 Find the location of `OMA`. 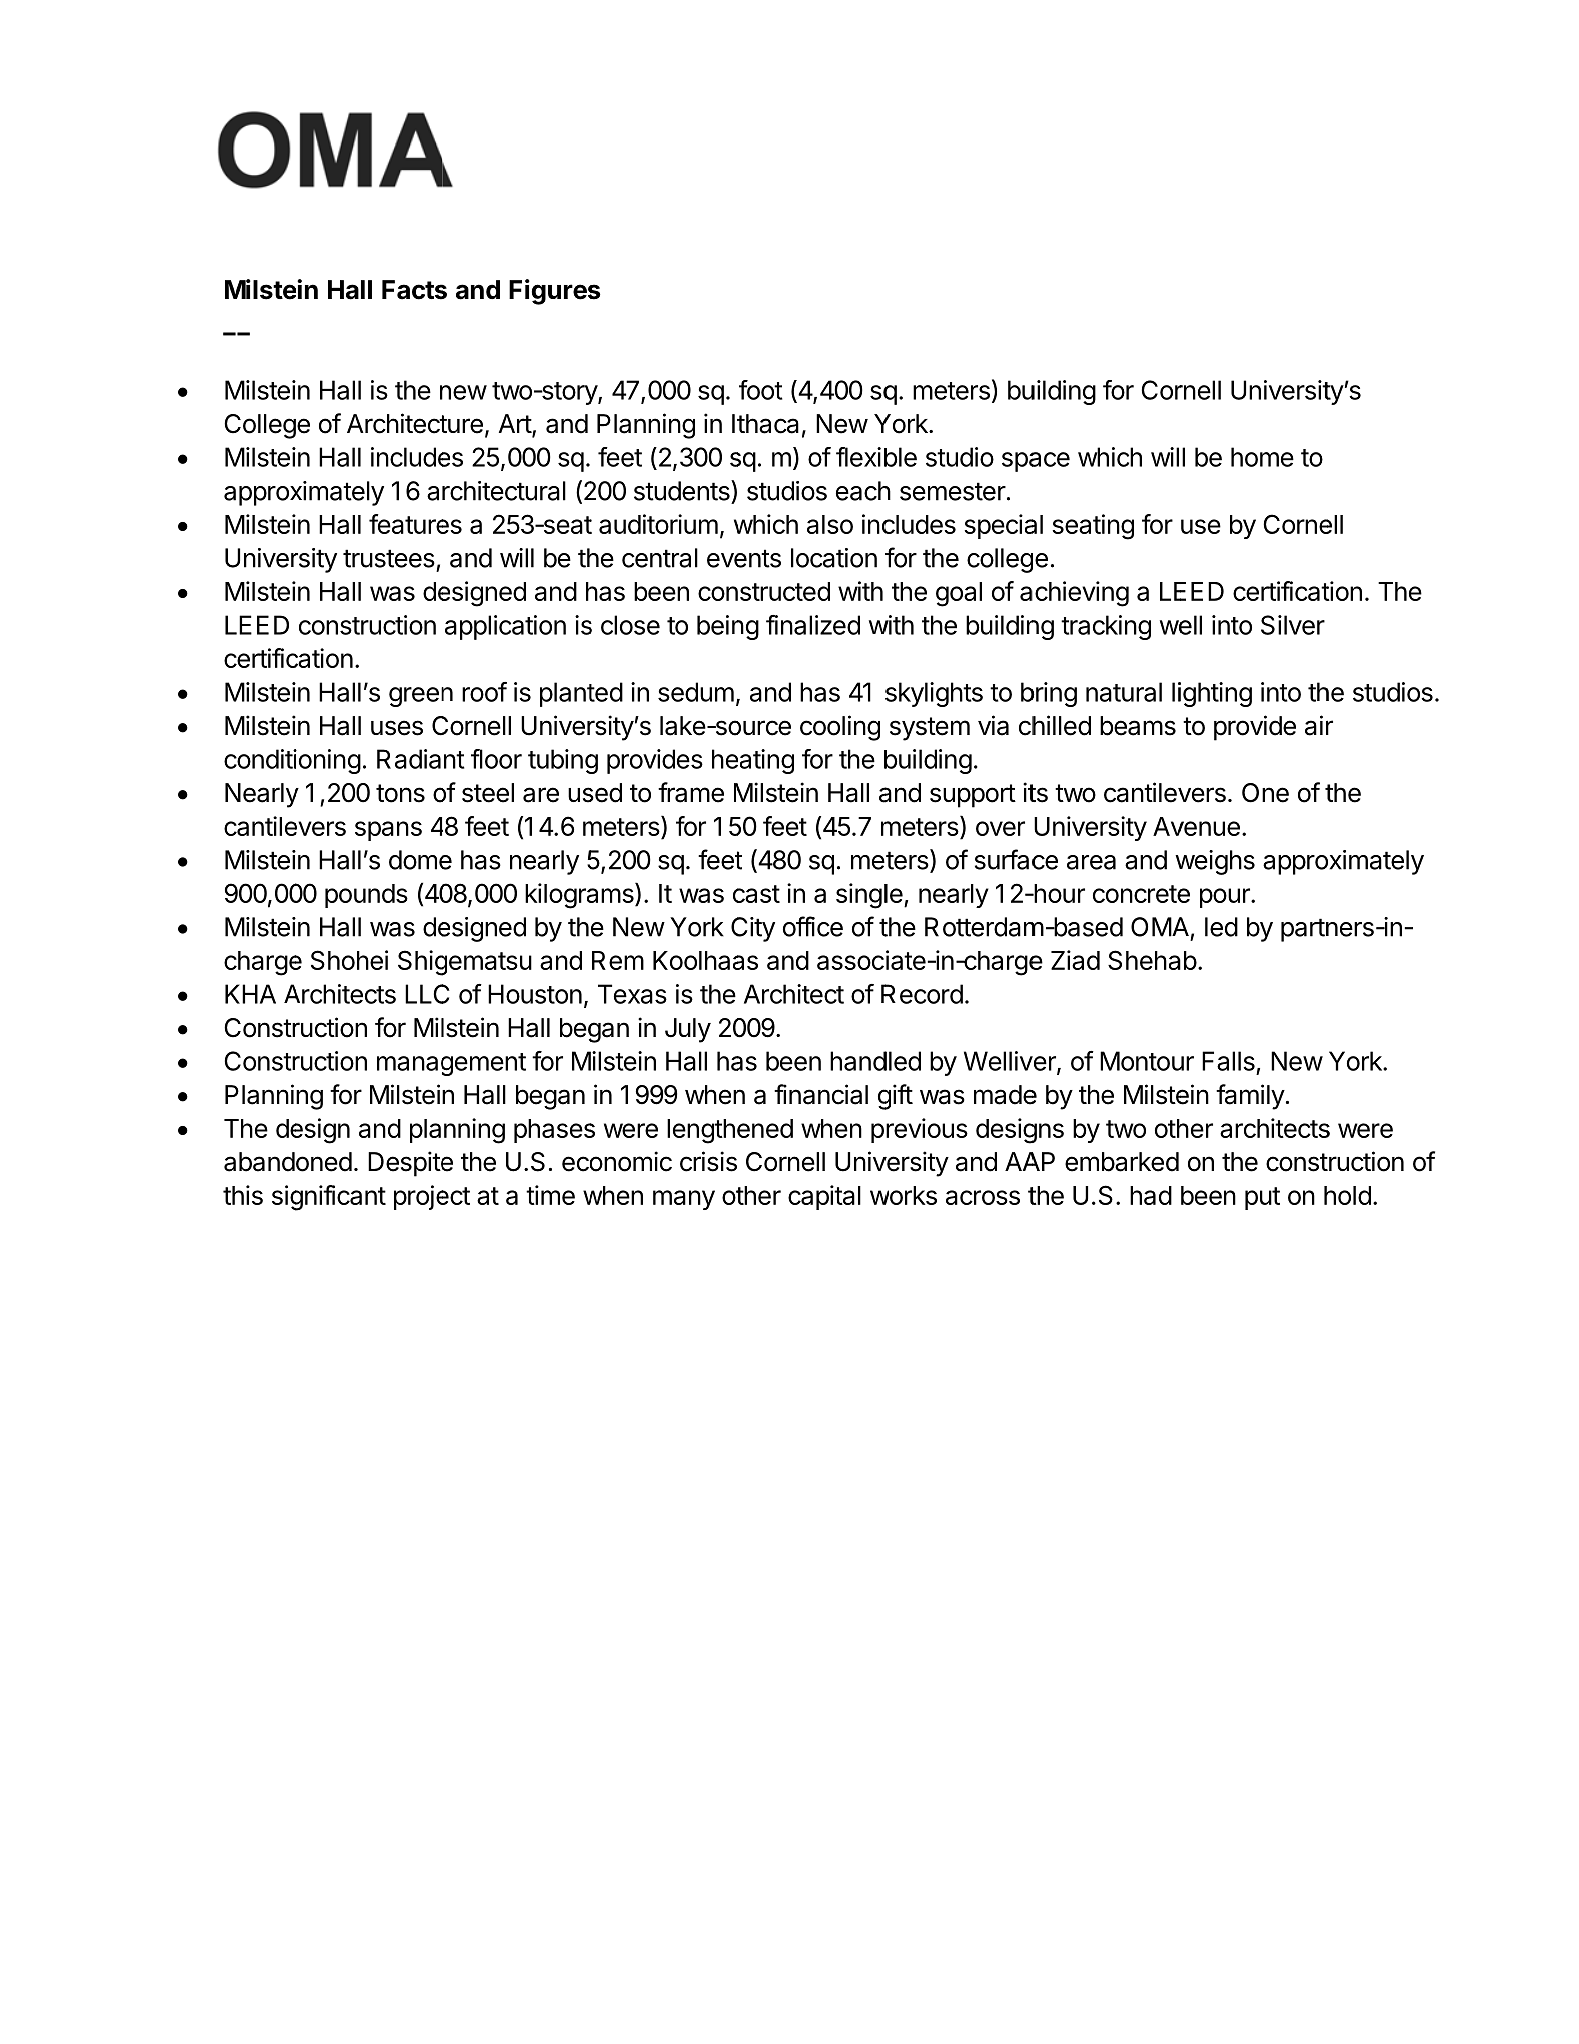

OMA is located at coordinates (1160, 927).
